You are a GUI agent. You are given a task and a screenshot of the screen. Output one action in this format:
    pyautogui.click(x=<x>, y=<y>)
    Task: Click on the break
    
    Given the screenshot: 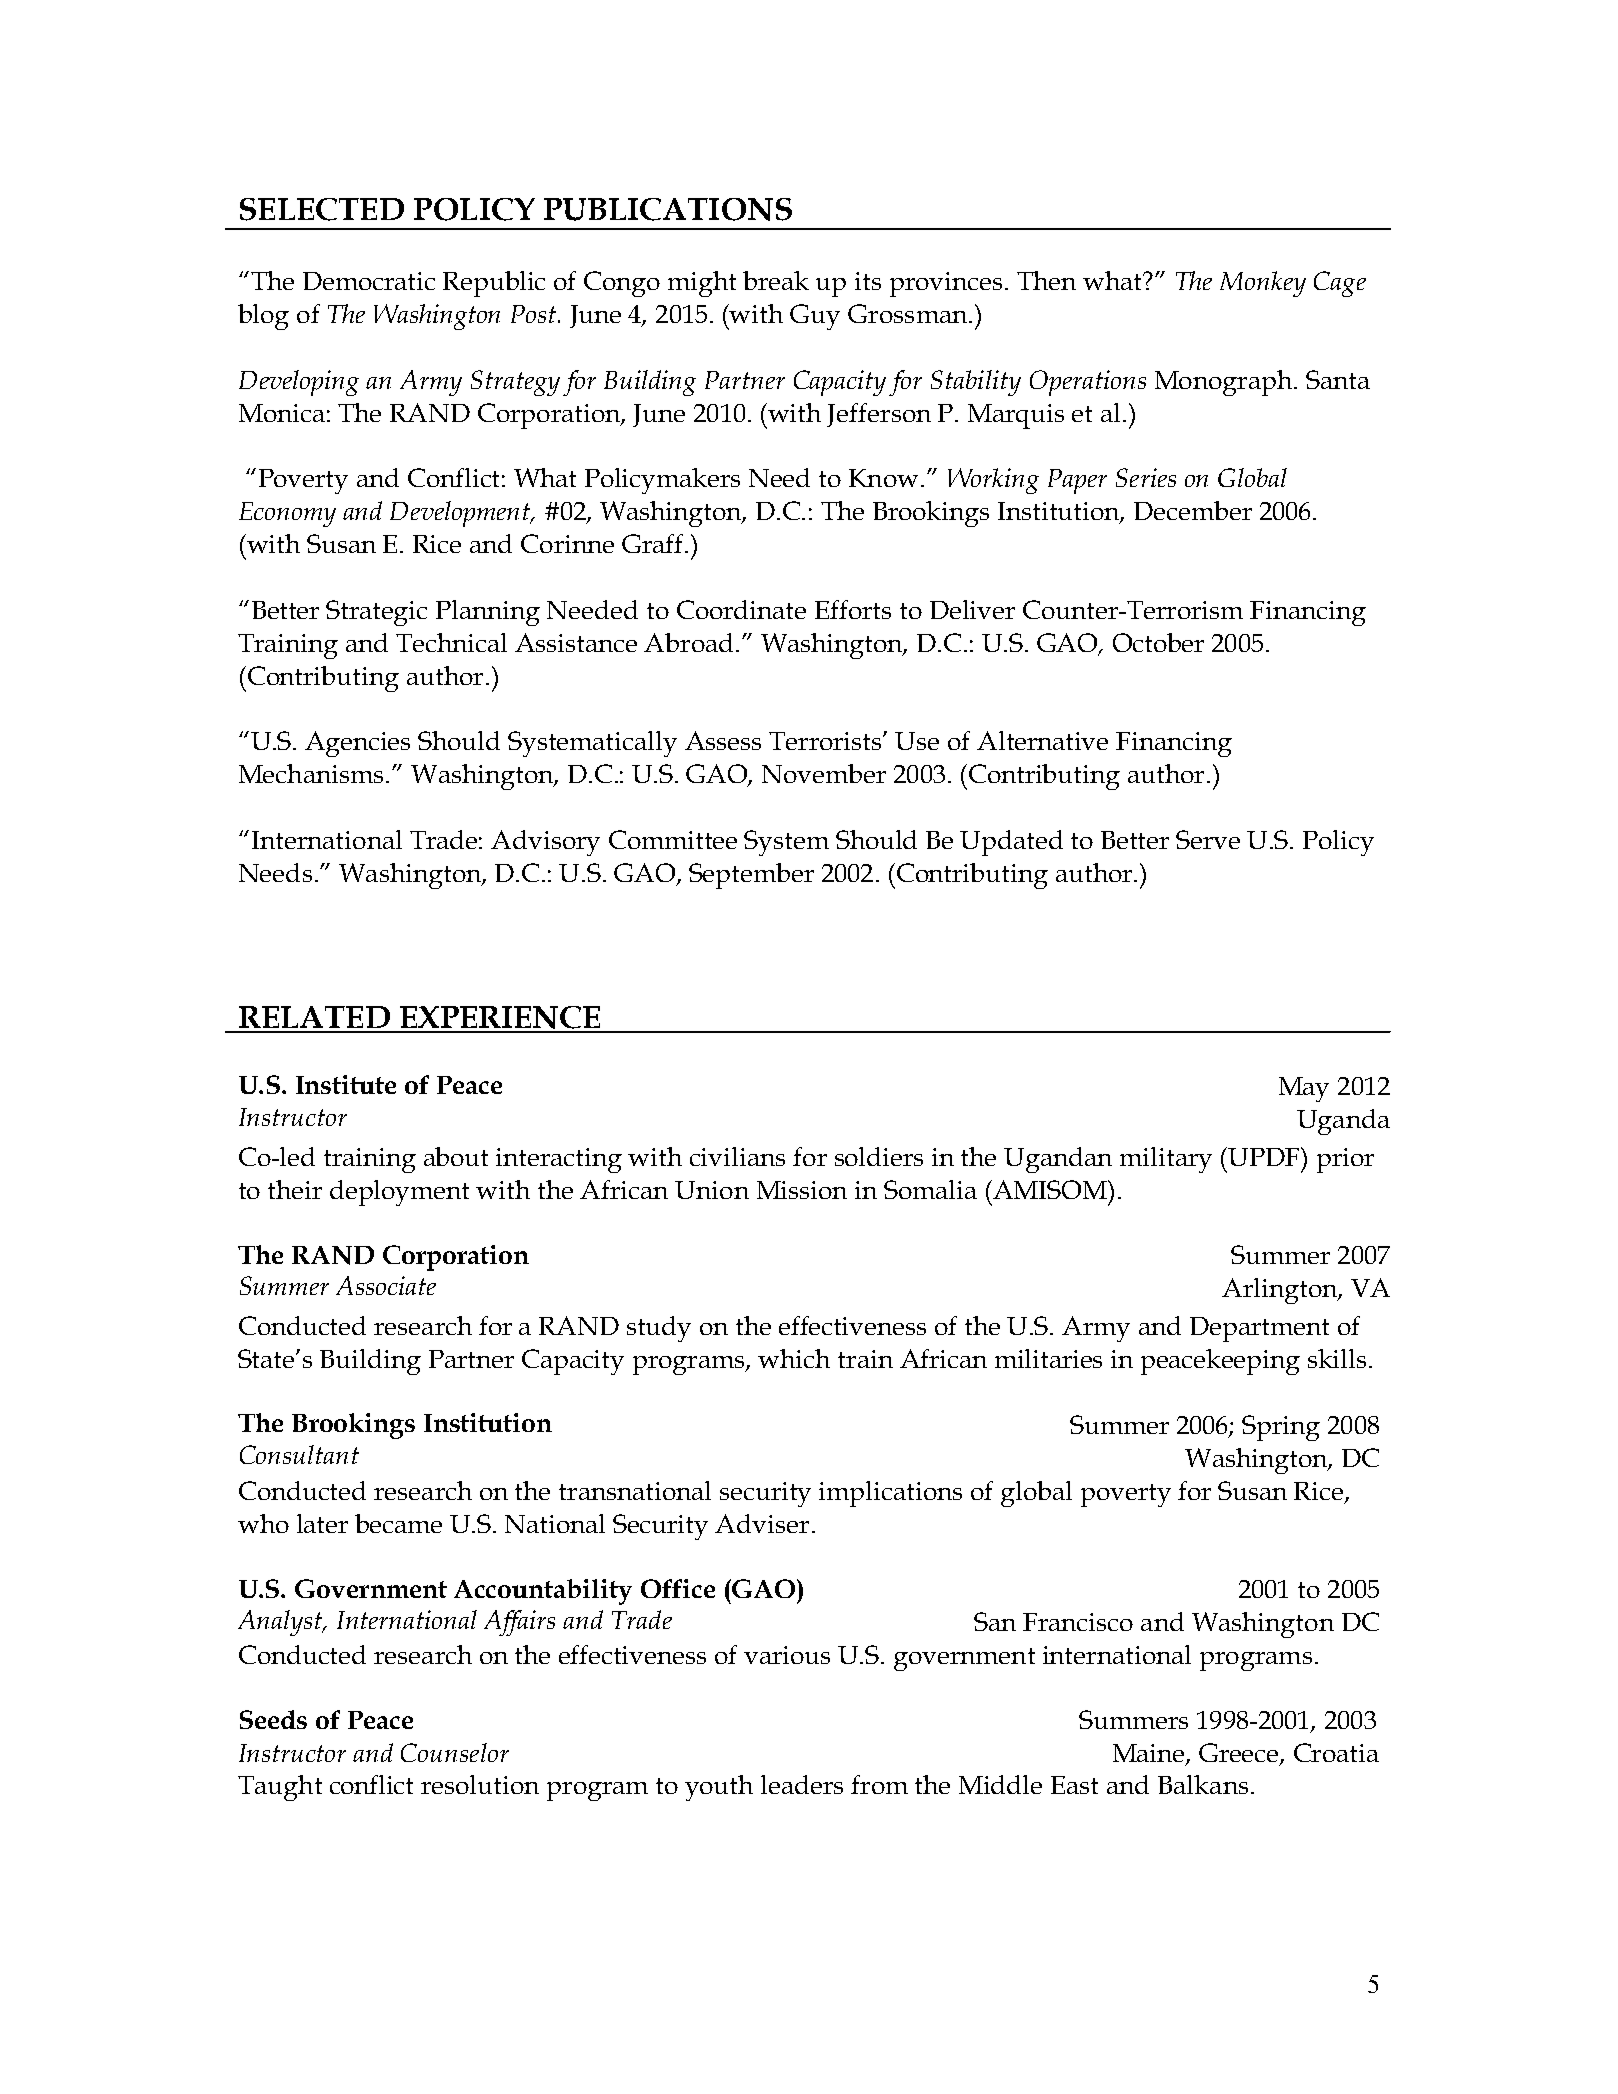 What is the action you would take?
    pyautogui.click(x=776, y=280)
